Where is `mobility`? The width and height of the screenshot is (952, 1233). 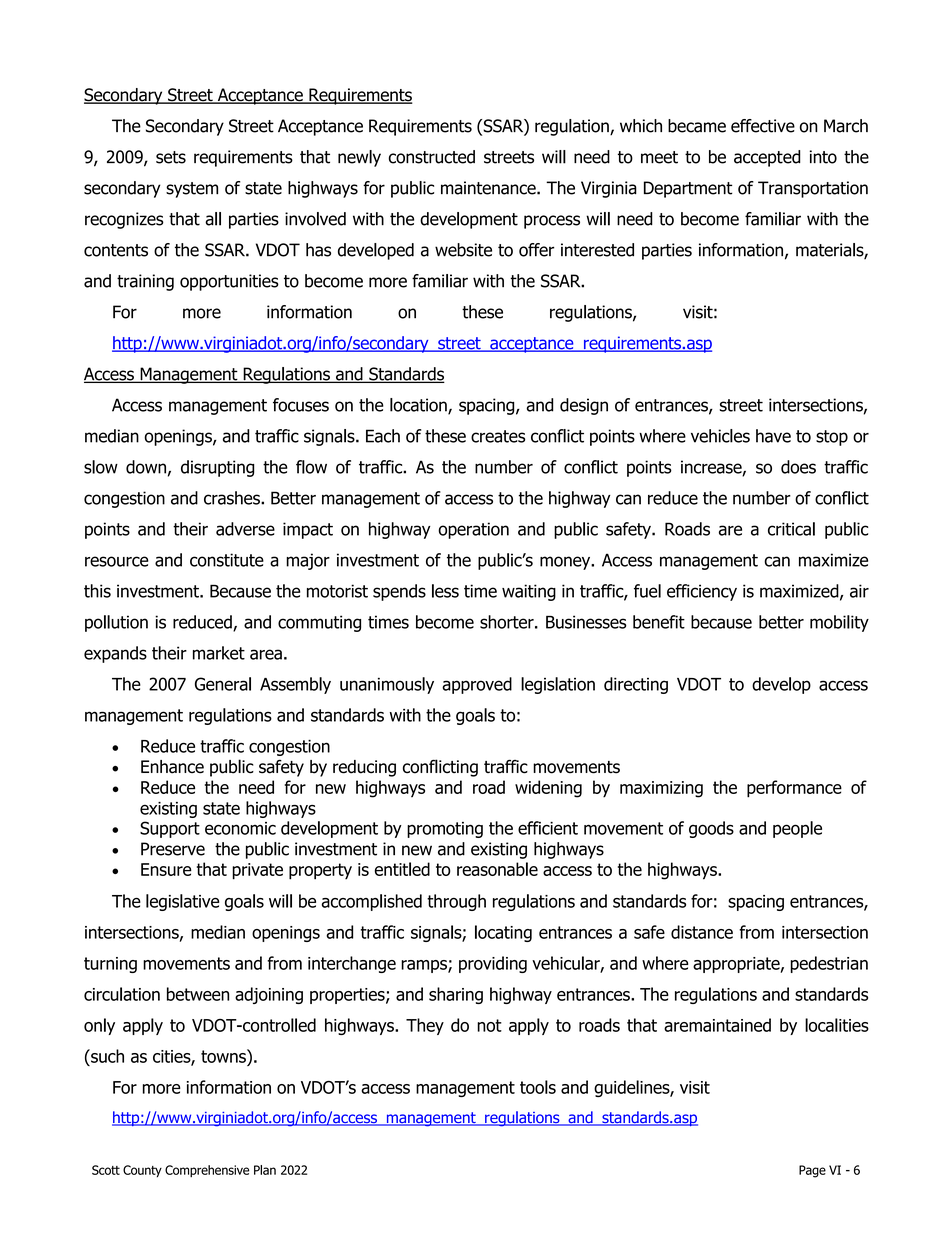
mobility is located at coordinates (839, 623).
